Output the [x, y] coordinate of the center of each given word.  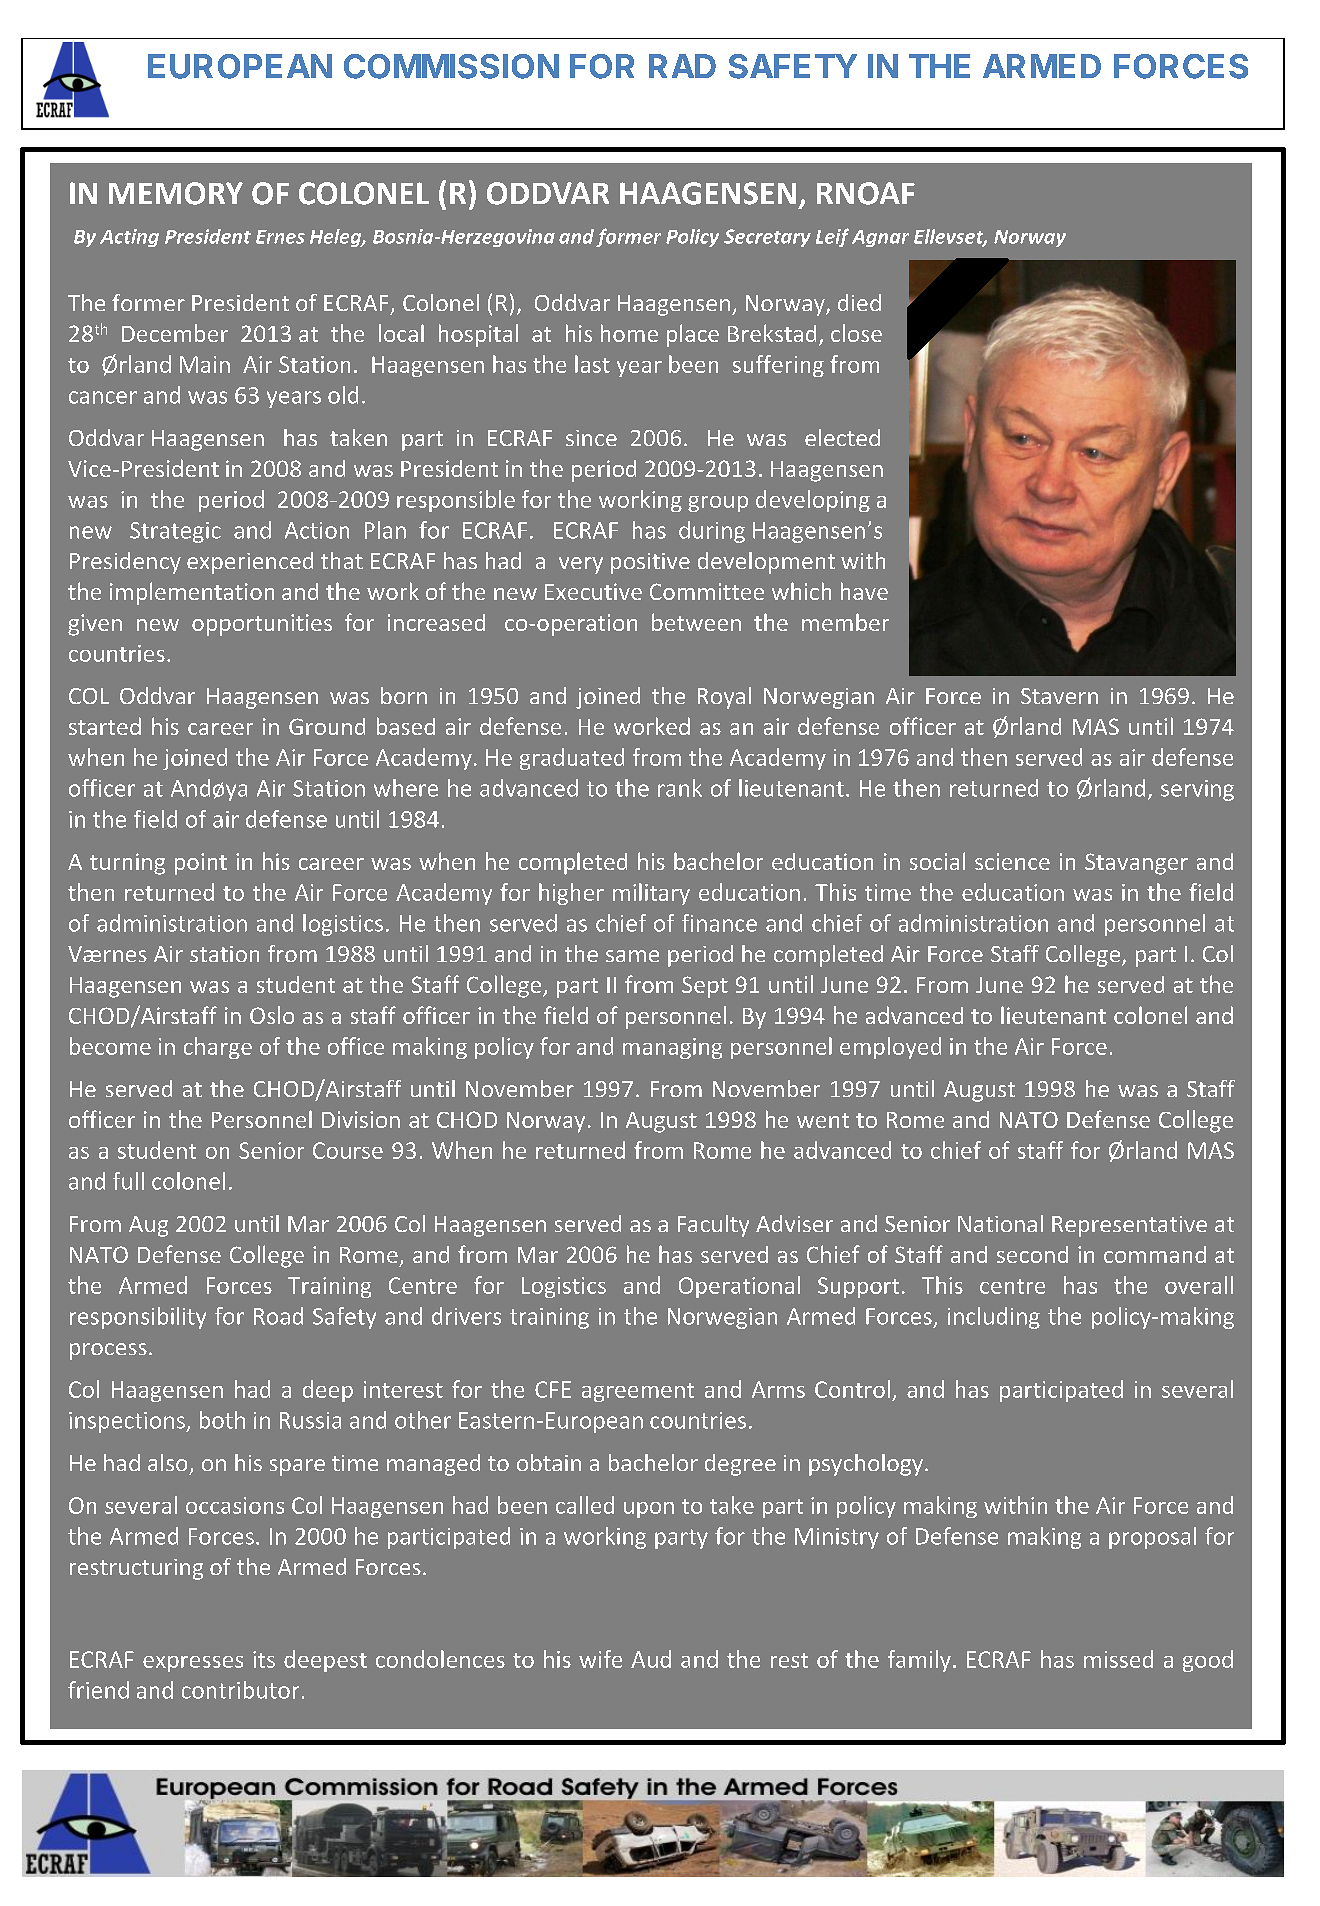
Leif [832, 237]
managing [672, 1048]
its [264, 1659]
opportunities [262, 625]
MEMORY [176, 193]
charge [218, 1048]
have [864, 591]
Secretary [767, 238]
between [696, 622]
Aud [651, 1659]
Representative [1129, 1226]
